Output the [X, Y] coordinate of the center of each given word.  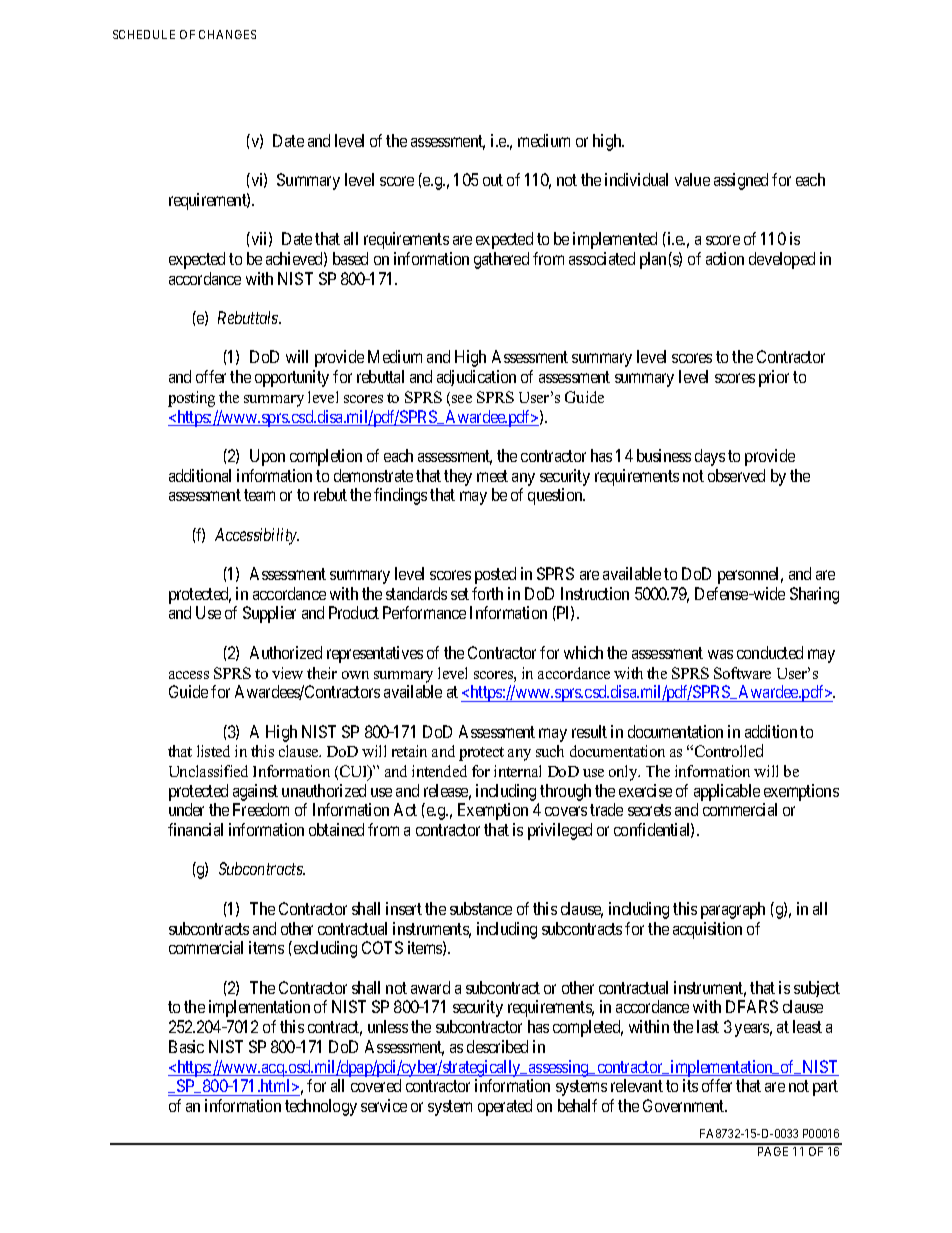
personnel [750, 575]
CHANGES [227, 34]
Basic [186, 1046]
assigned [741, 181]
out [493, 180]
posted [495, 575]
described [497, 1046]
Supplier [269, 614]
